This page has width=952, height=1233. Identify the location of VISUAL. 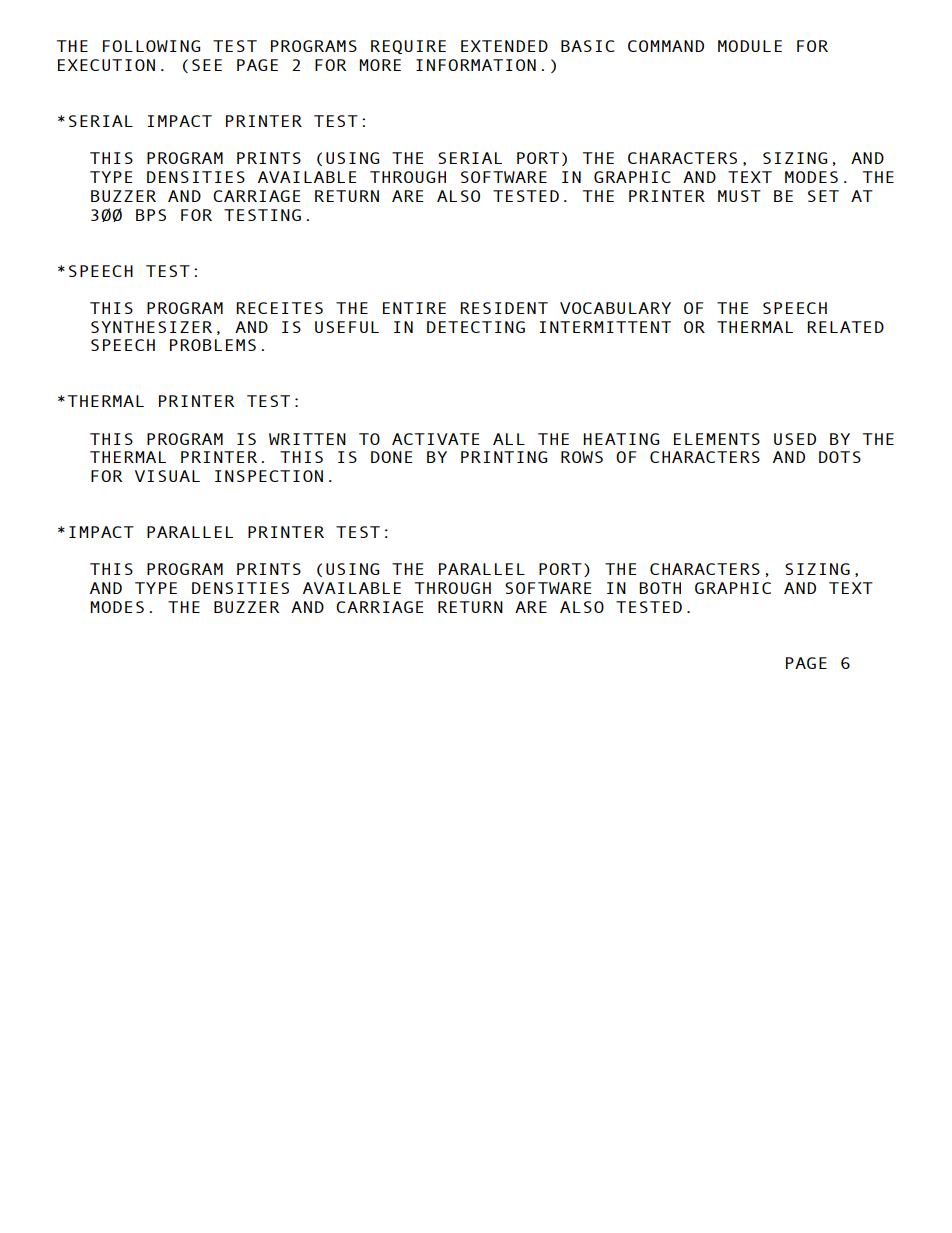
(167, 476).
